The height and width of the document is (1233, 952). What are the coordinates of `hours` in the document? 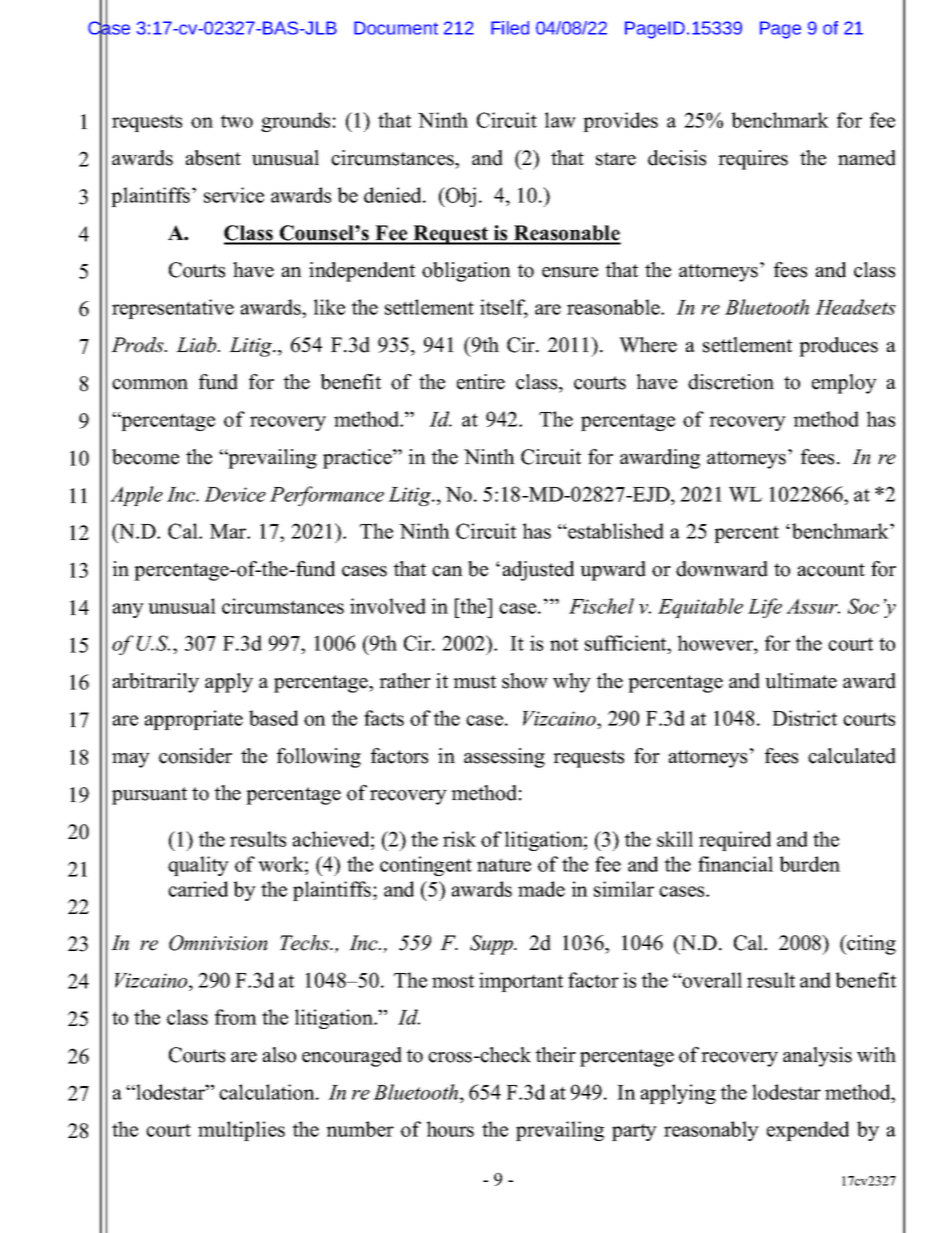 It's located at (450, 1129).
